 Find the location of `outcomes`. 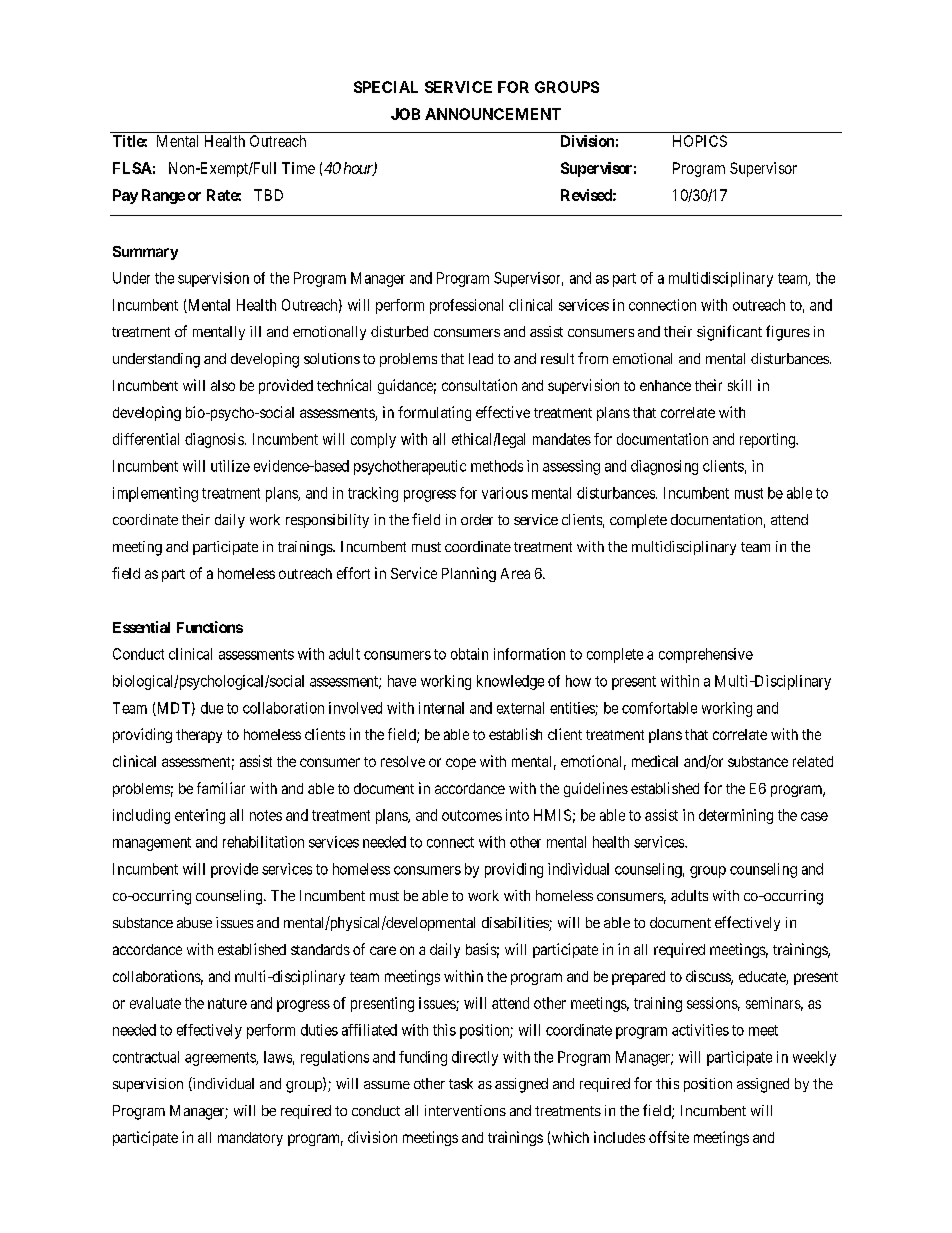

outcomes is located at coordinates (472, 815).
